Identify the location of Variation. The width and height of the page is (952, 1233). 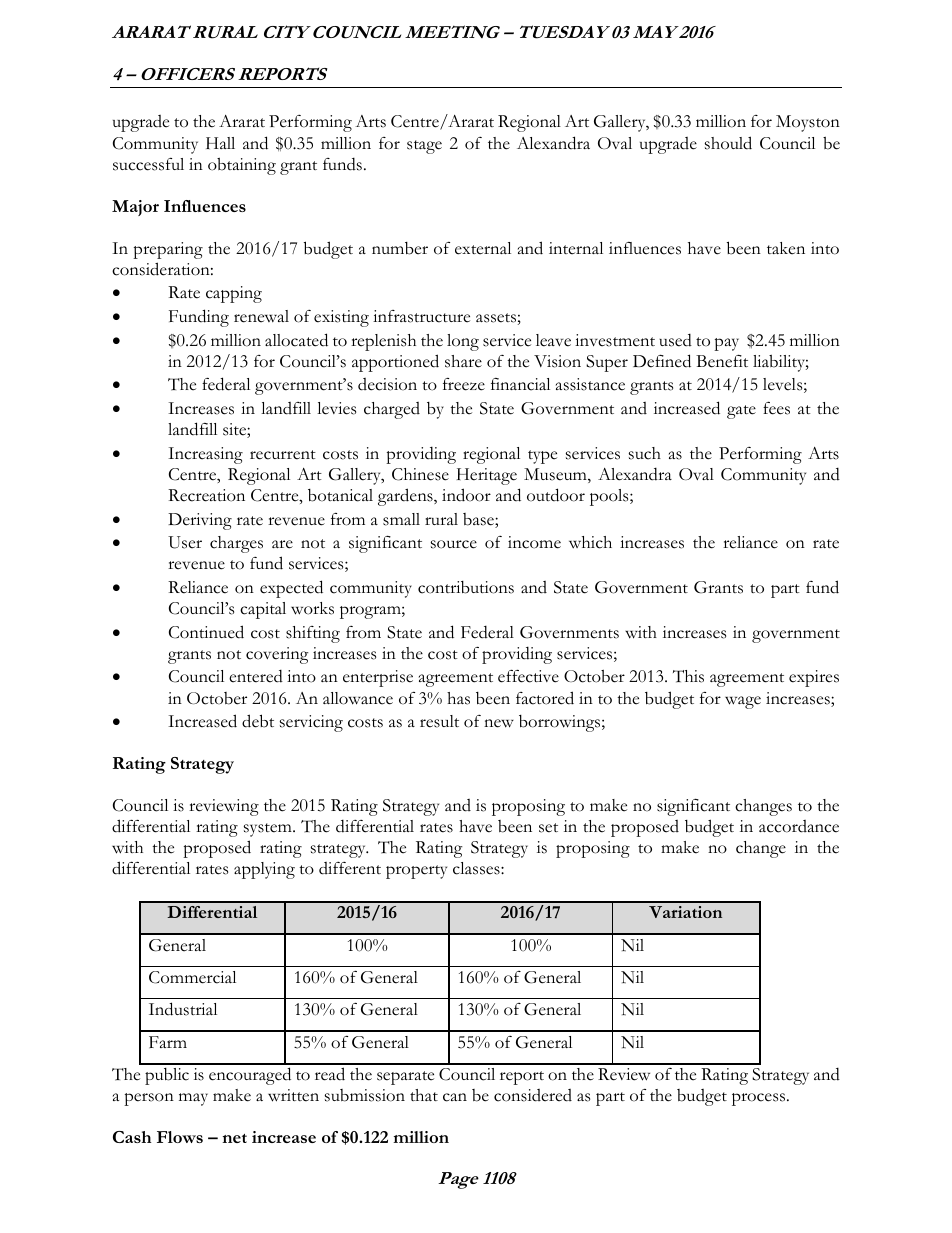
(685, 912).
